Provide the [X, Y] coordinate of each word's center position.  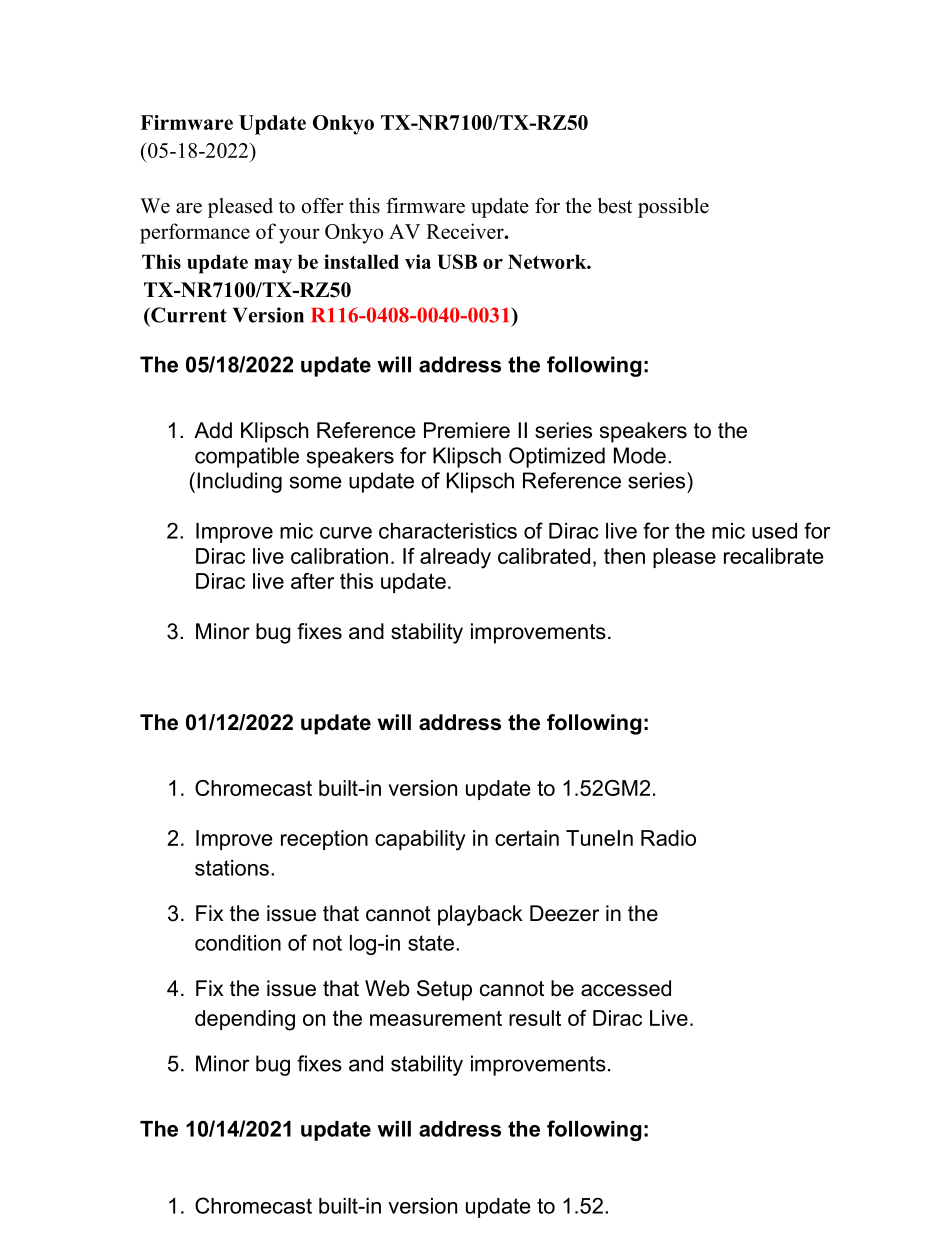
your [299, 236]
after [312, 581]
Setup [444, 990]
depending [245, 1020]
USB [457, 261]
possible [673, 208]
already [455, 558]
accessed [626, 988]
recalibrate [774, 556]
